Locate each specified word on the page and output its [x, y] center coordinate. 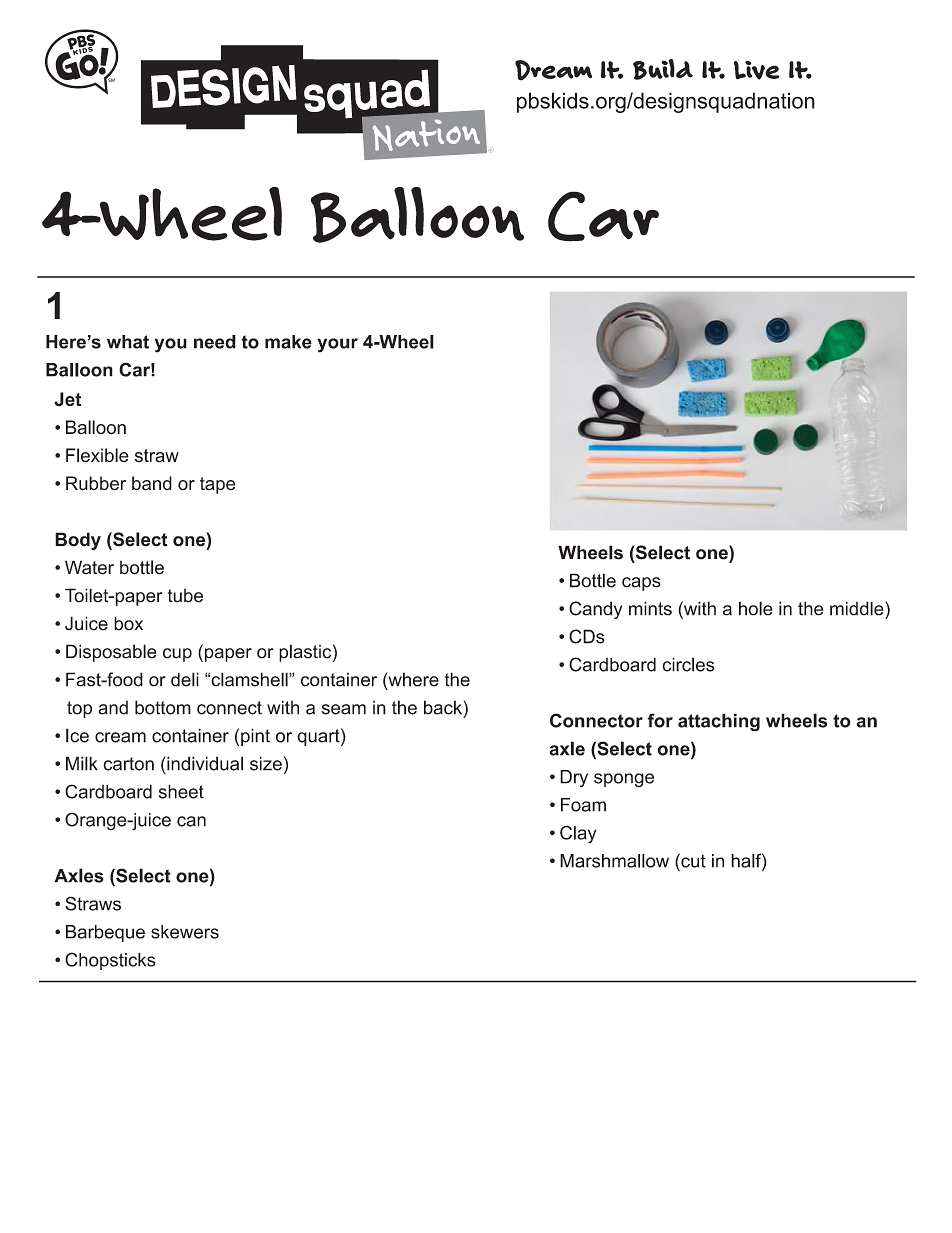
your [337, 345]
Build [663, 69]
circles [688, 664]
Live [757, 70]
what [128, 342]
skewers [185, 932]
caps [641, 584]
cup [177, 655]
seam [344, 709]
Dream [553, 70]
